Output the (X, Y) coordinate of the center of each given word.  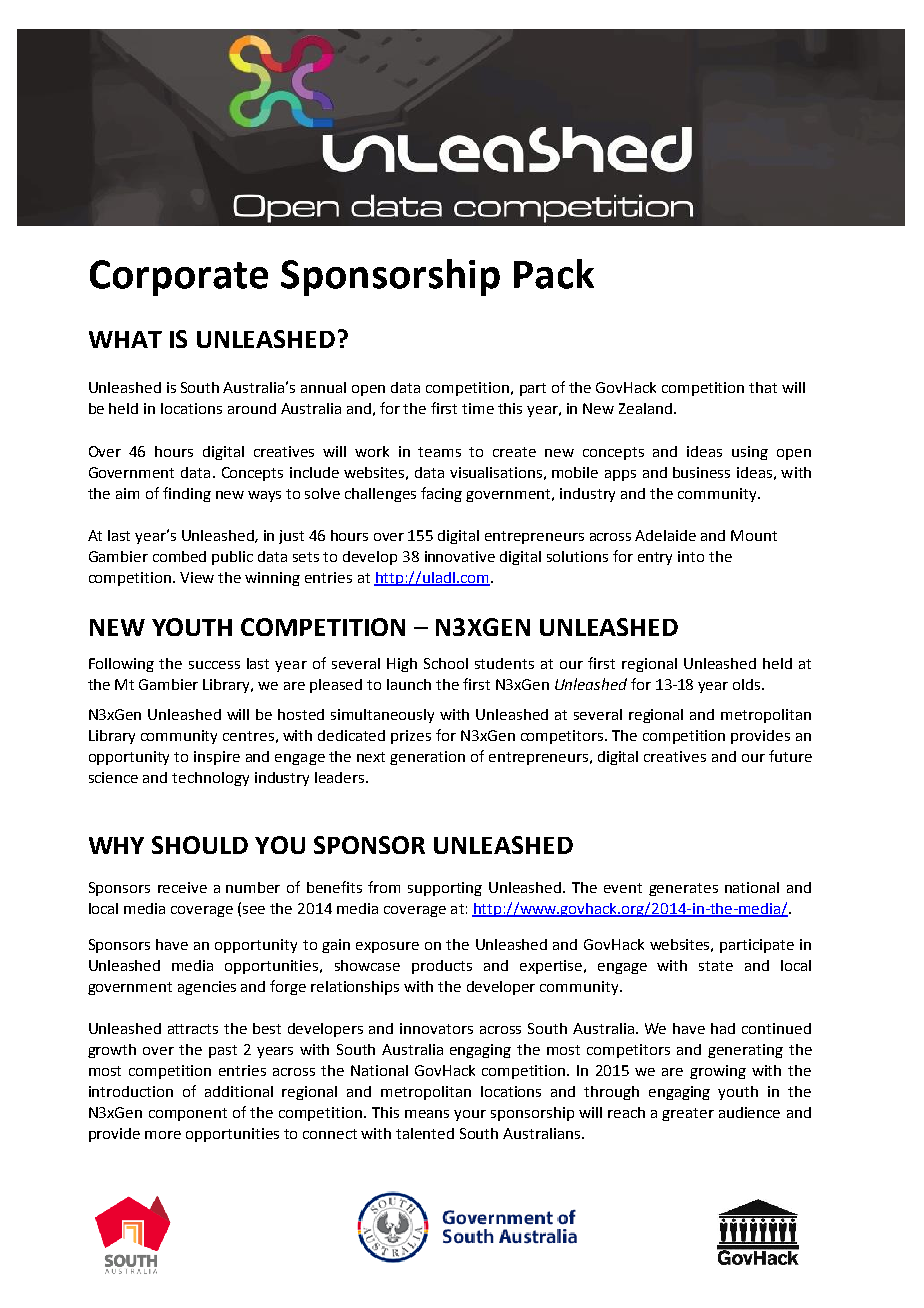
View (197, 577)
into (691, 556)
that (763, 387)
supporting (445, 889)
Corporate (179, 278)
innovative (460, 556)
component (188, 1114)
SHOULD (200, 845)
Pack (554, 274)
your (470, 1115)
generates (683, 889)
